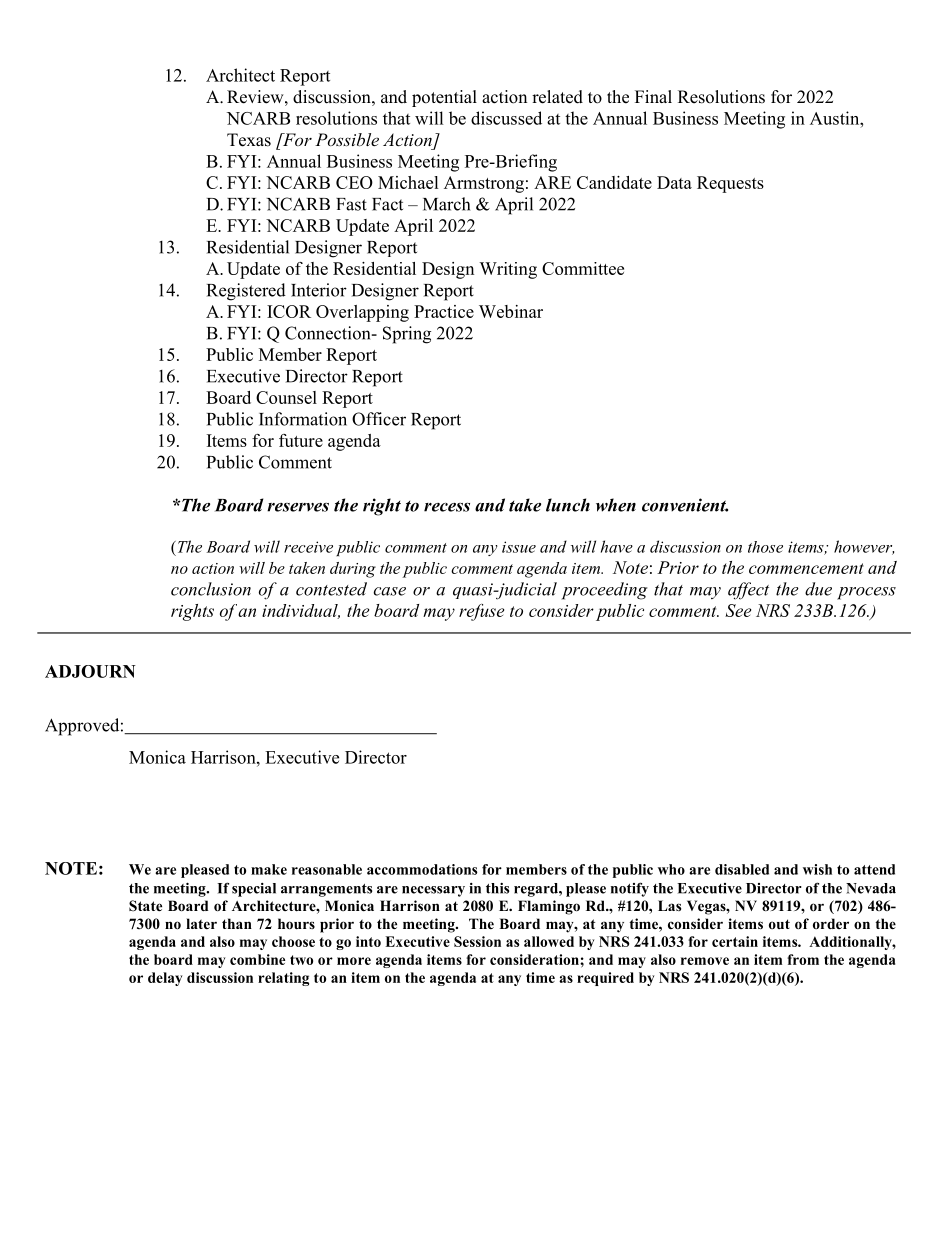 The image size is (952, 1233). Describe the element at coordinates (257, 959) in the screenshot. I see `combine` at that location.
